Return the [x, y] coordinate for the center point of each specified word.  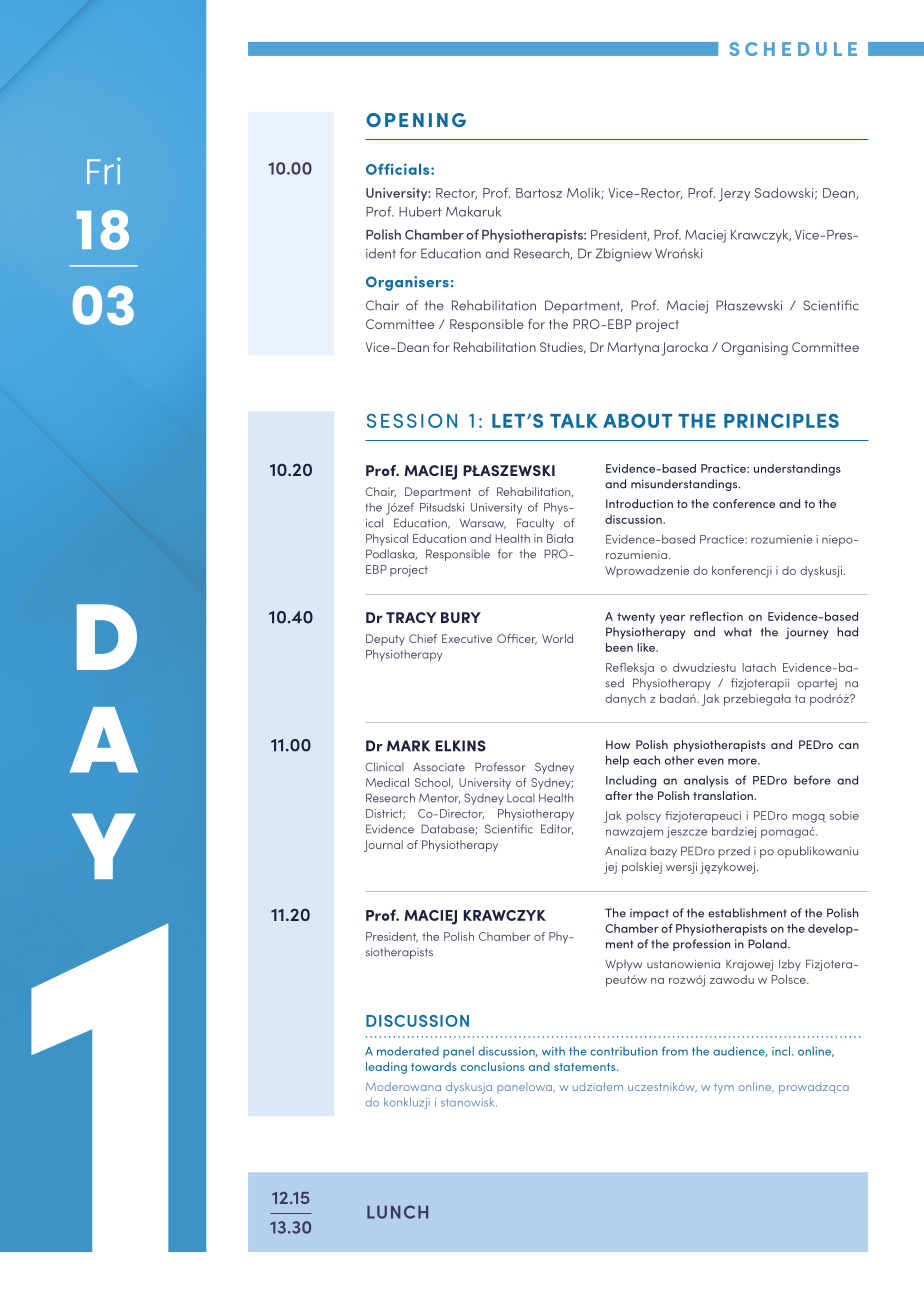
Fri [104, 170]
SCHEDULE [793, 49]
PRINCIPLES [781, 421]
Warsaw [483, 524]
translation [724, 795]
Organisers [407, 283]
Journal [383, 846]
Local [521, 798]
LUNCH [397, 1212]
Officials [399, 169]
